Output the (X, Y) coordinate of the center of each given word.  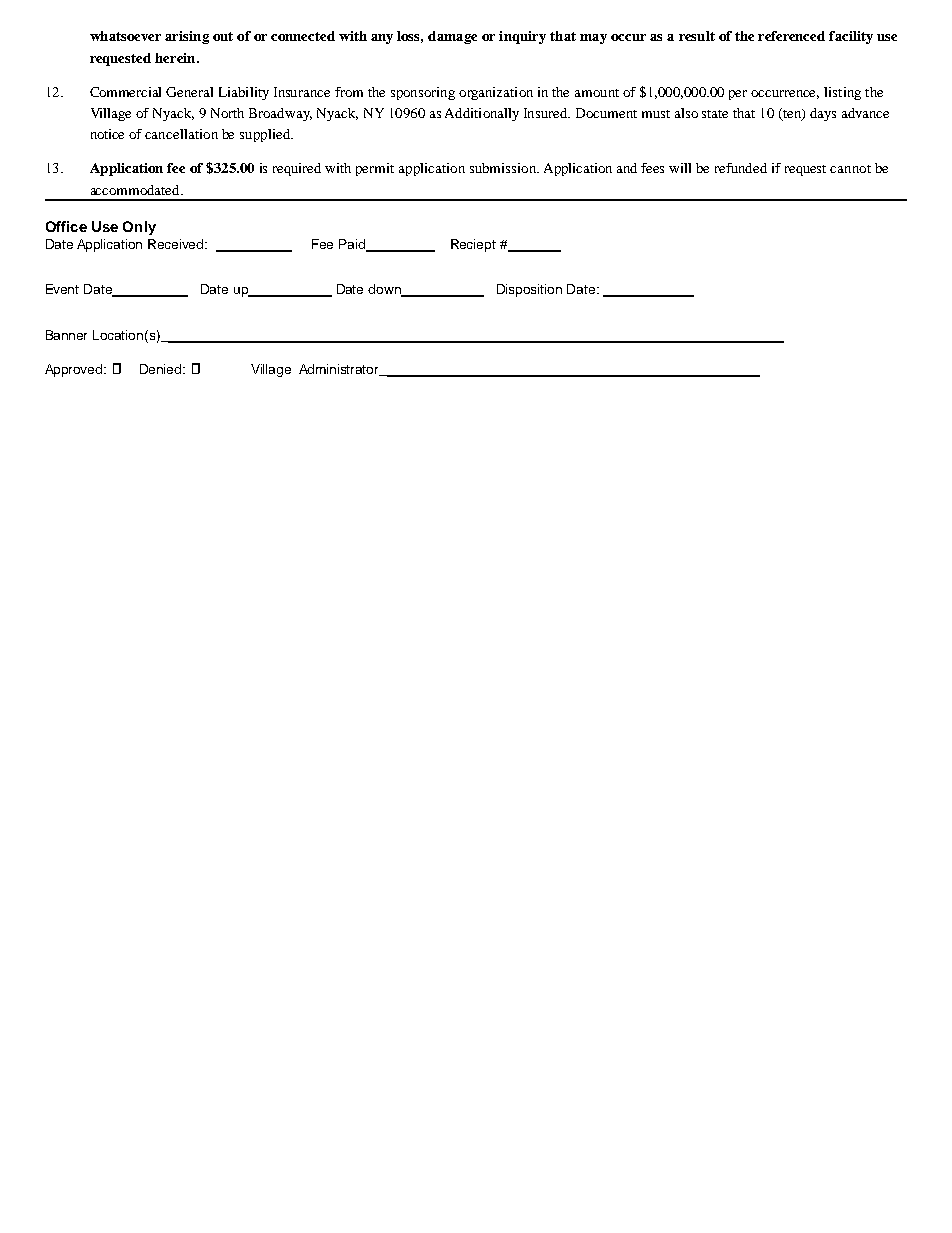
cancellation (181, 134)
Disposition (529, 290)
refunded (741, 168)
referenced (791, 36)
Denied (162, 369)
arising (187, 37)
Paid (353, 245)
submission (504, 168)
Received (177, 244)
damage (452, 37)
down (385, 290)
